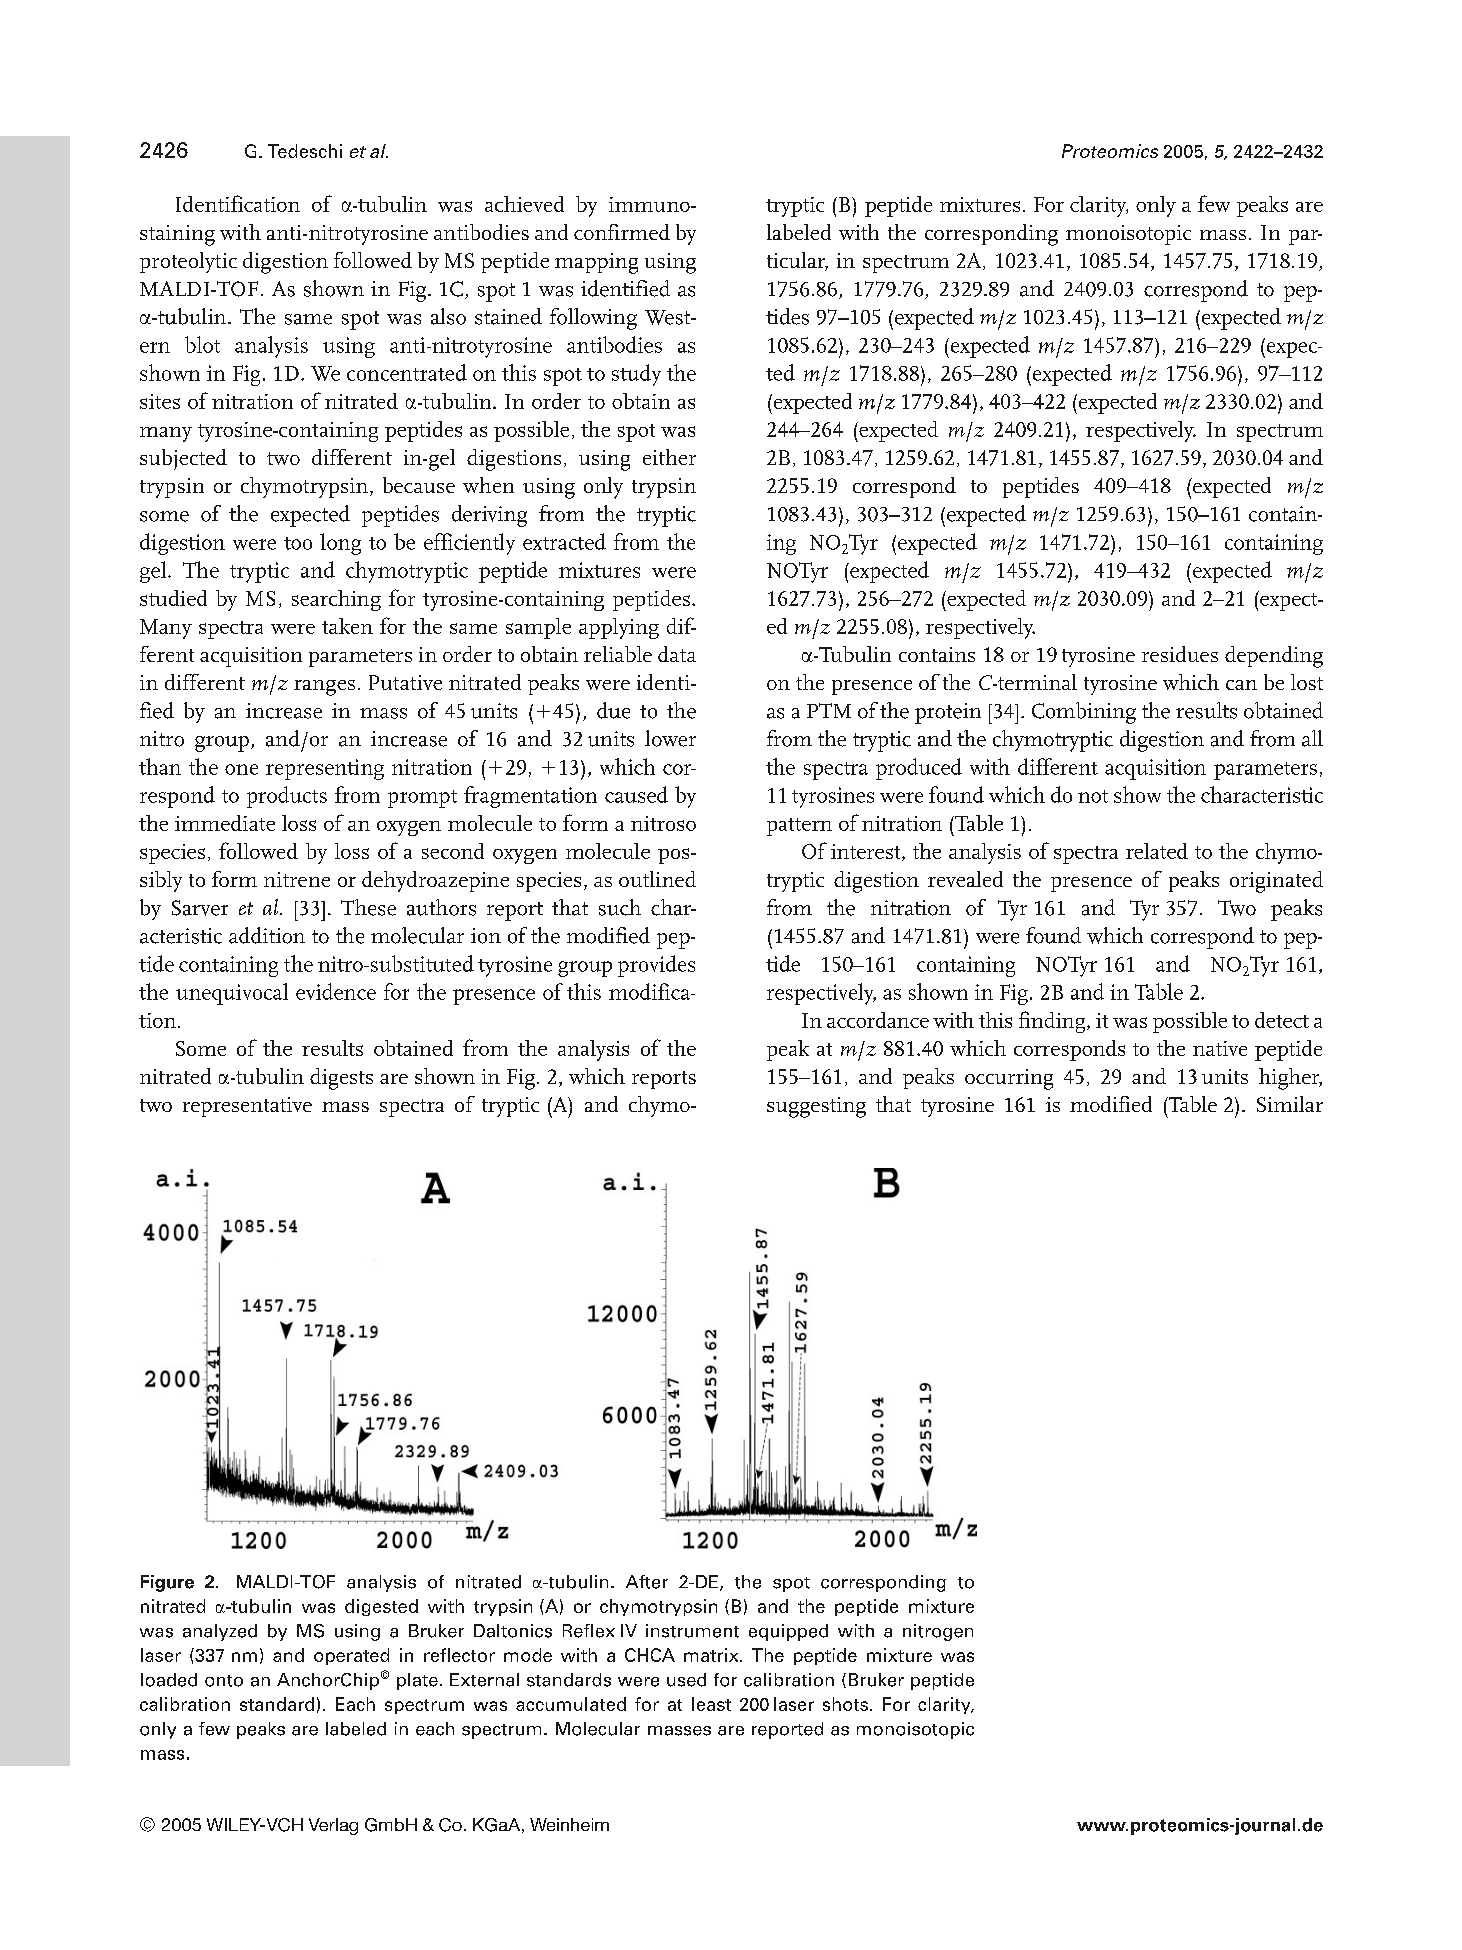 This screenshot has width=1462, height=1950. What do you see at coordinates (336, 991) in the screenshot?
I see `evidence` at bounding box center [336, 991].
